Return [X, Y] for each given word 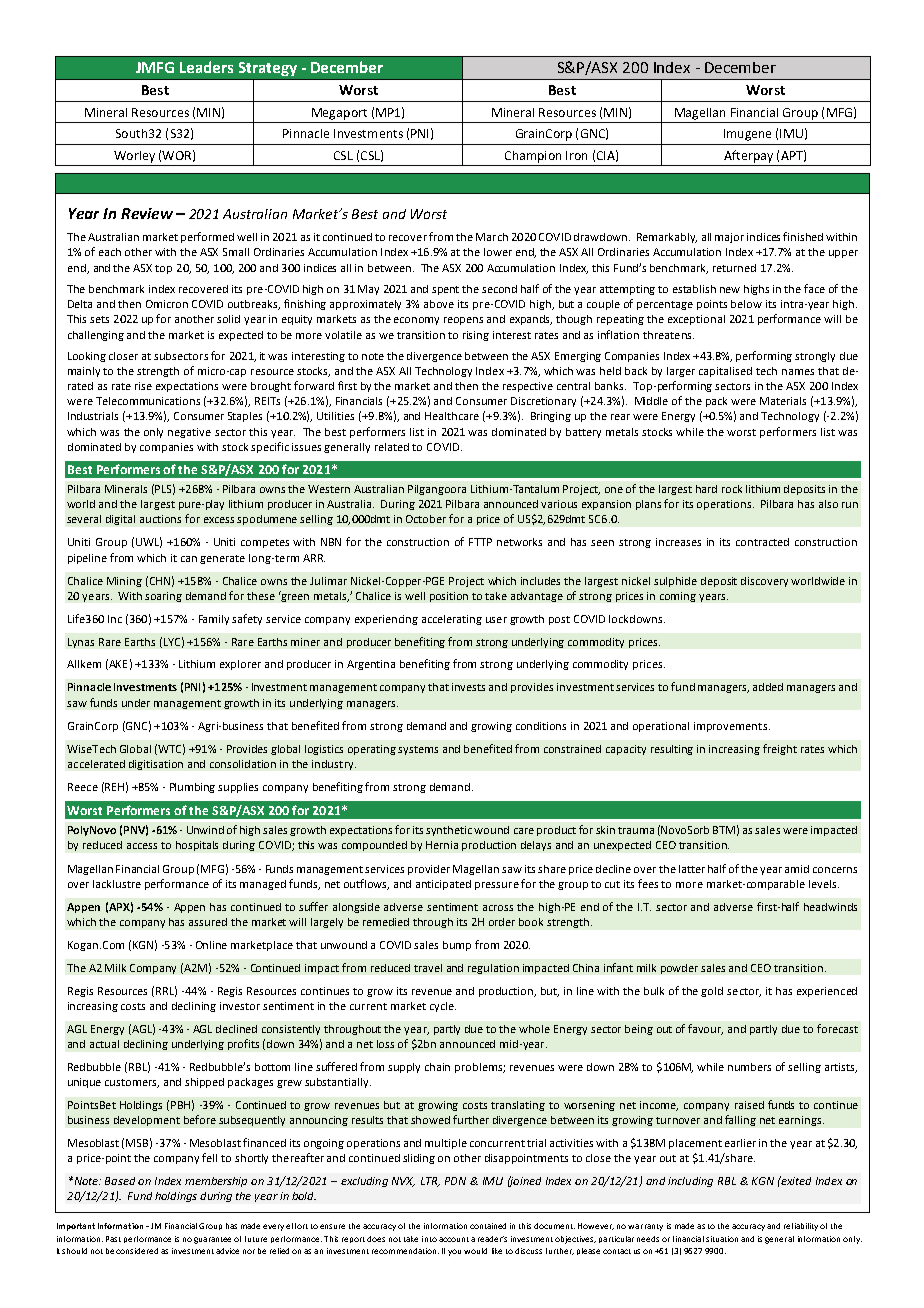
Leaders [206, 67]
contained [488, 1226]
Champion [533, 157]
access [142, 846]
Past [113, 1239]
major [729, 238]
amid [797, 869]
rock [732, 489]
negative [189, 433]
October [426, 519]
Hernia [442, 845]
